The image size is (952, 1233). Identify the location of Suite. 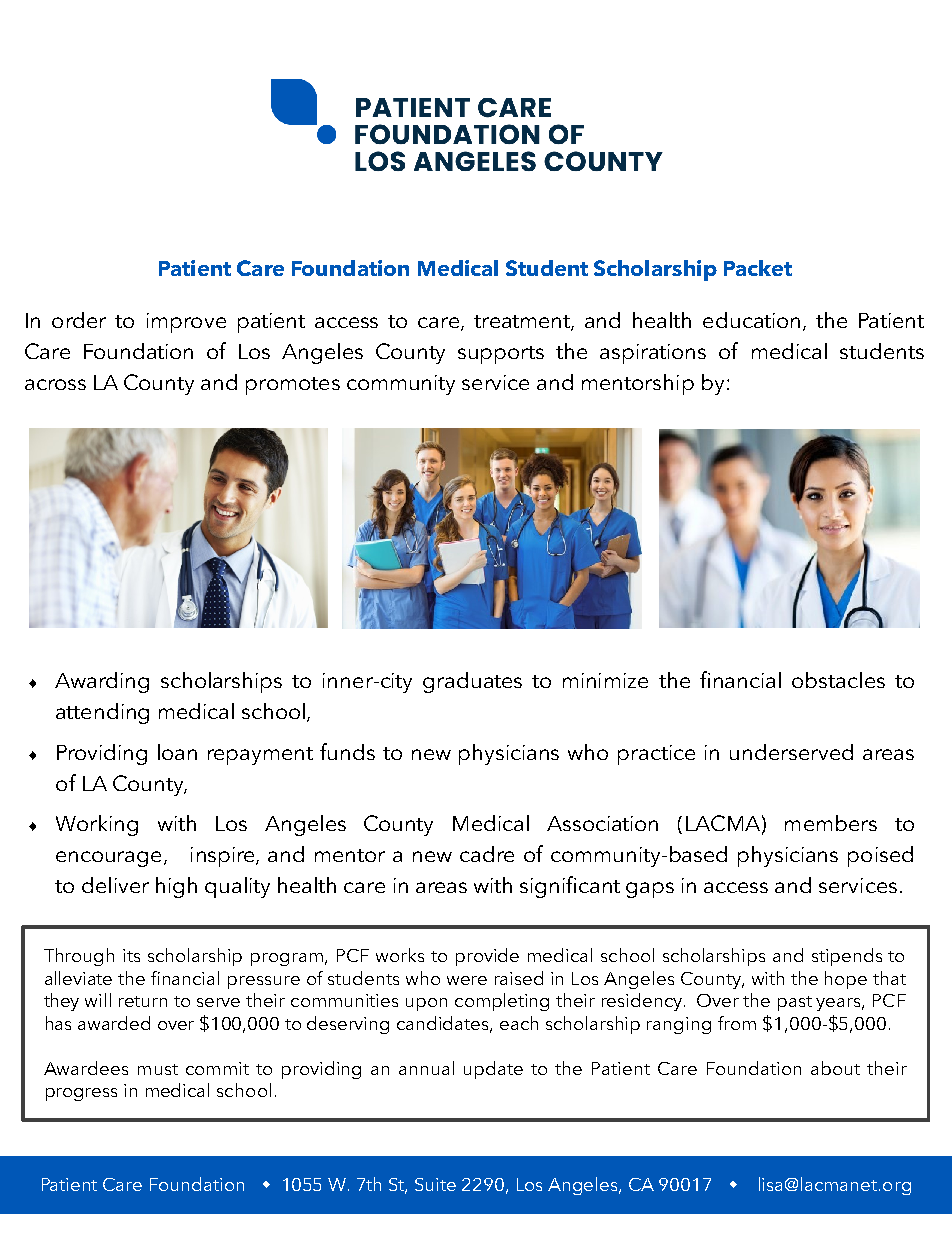
(435, 1184).
